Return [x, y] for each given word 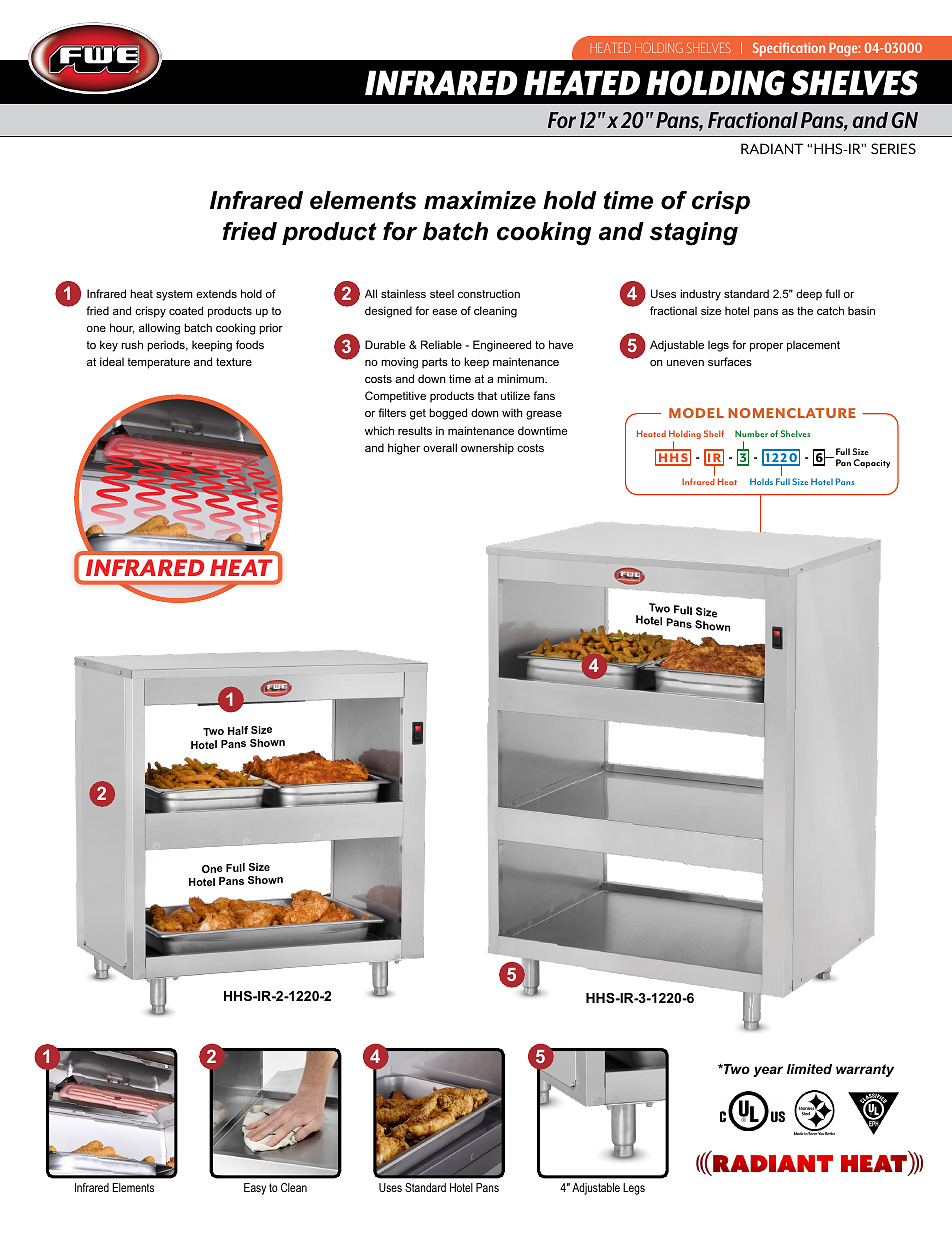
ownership [487, 449]
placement [813, 346]
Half [238, 730]
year [768, 1071]
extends [216, 293]
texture [234, 362]
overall [440, 447]
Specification [789, 49]
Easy [255, 1189]
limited [809, 1069]
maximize [480, 200]
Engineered [502, 346]
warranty [865, 1070]
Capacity [871, 463]
